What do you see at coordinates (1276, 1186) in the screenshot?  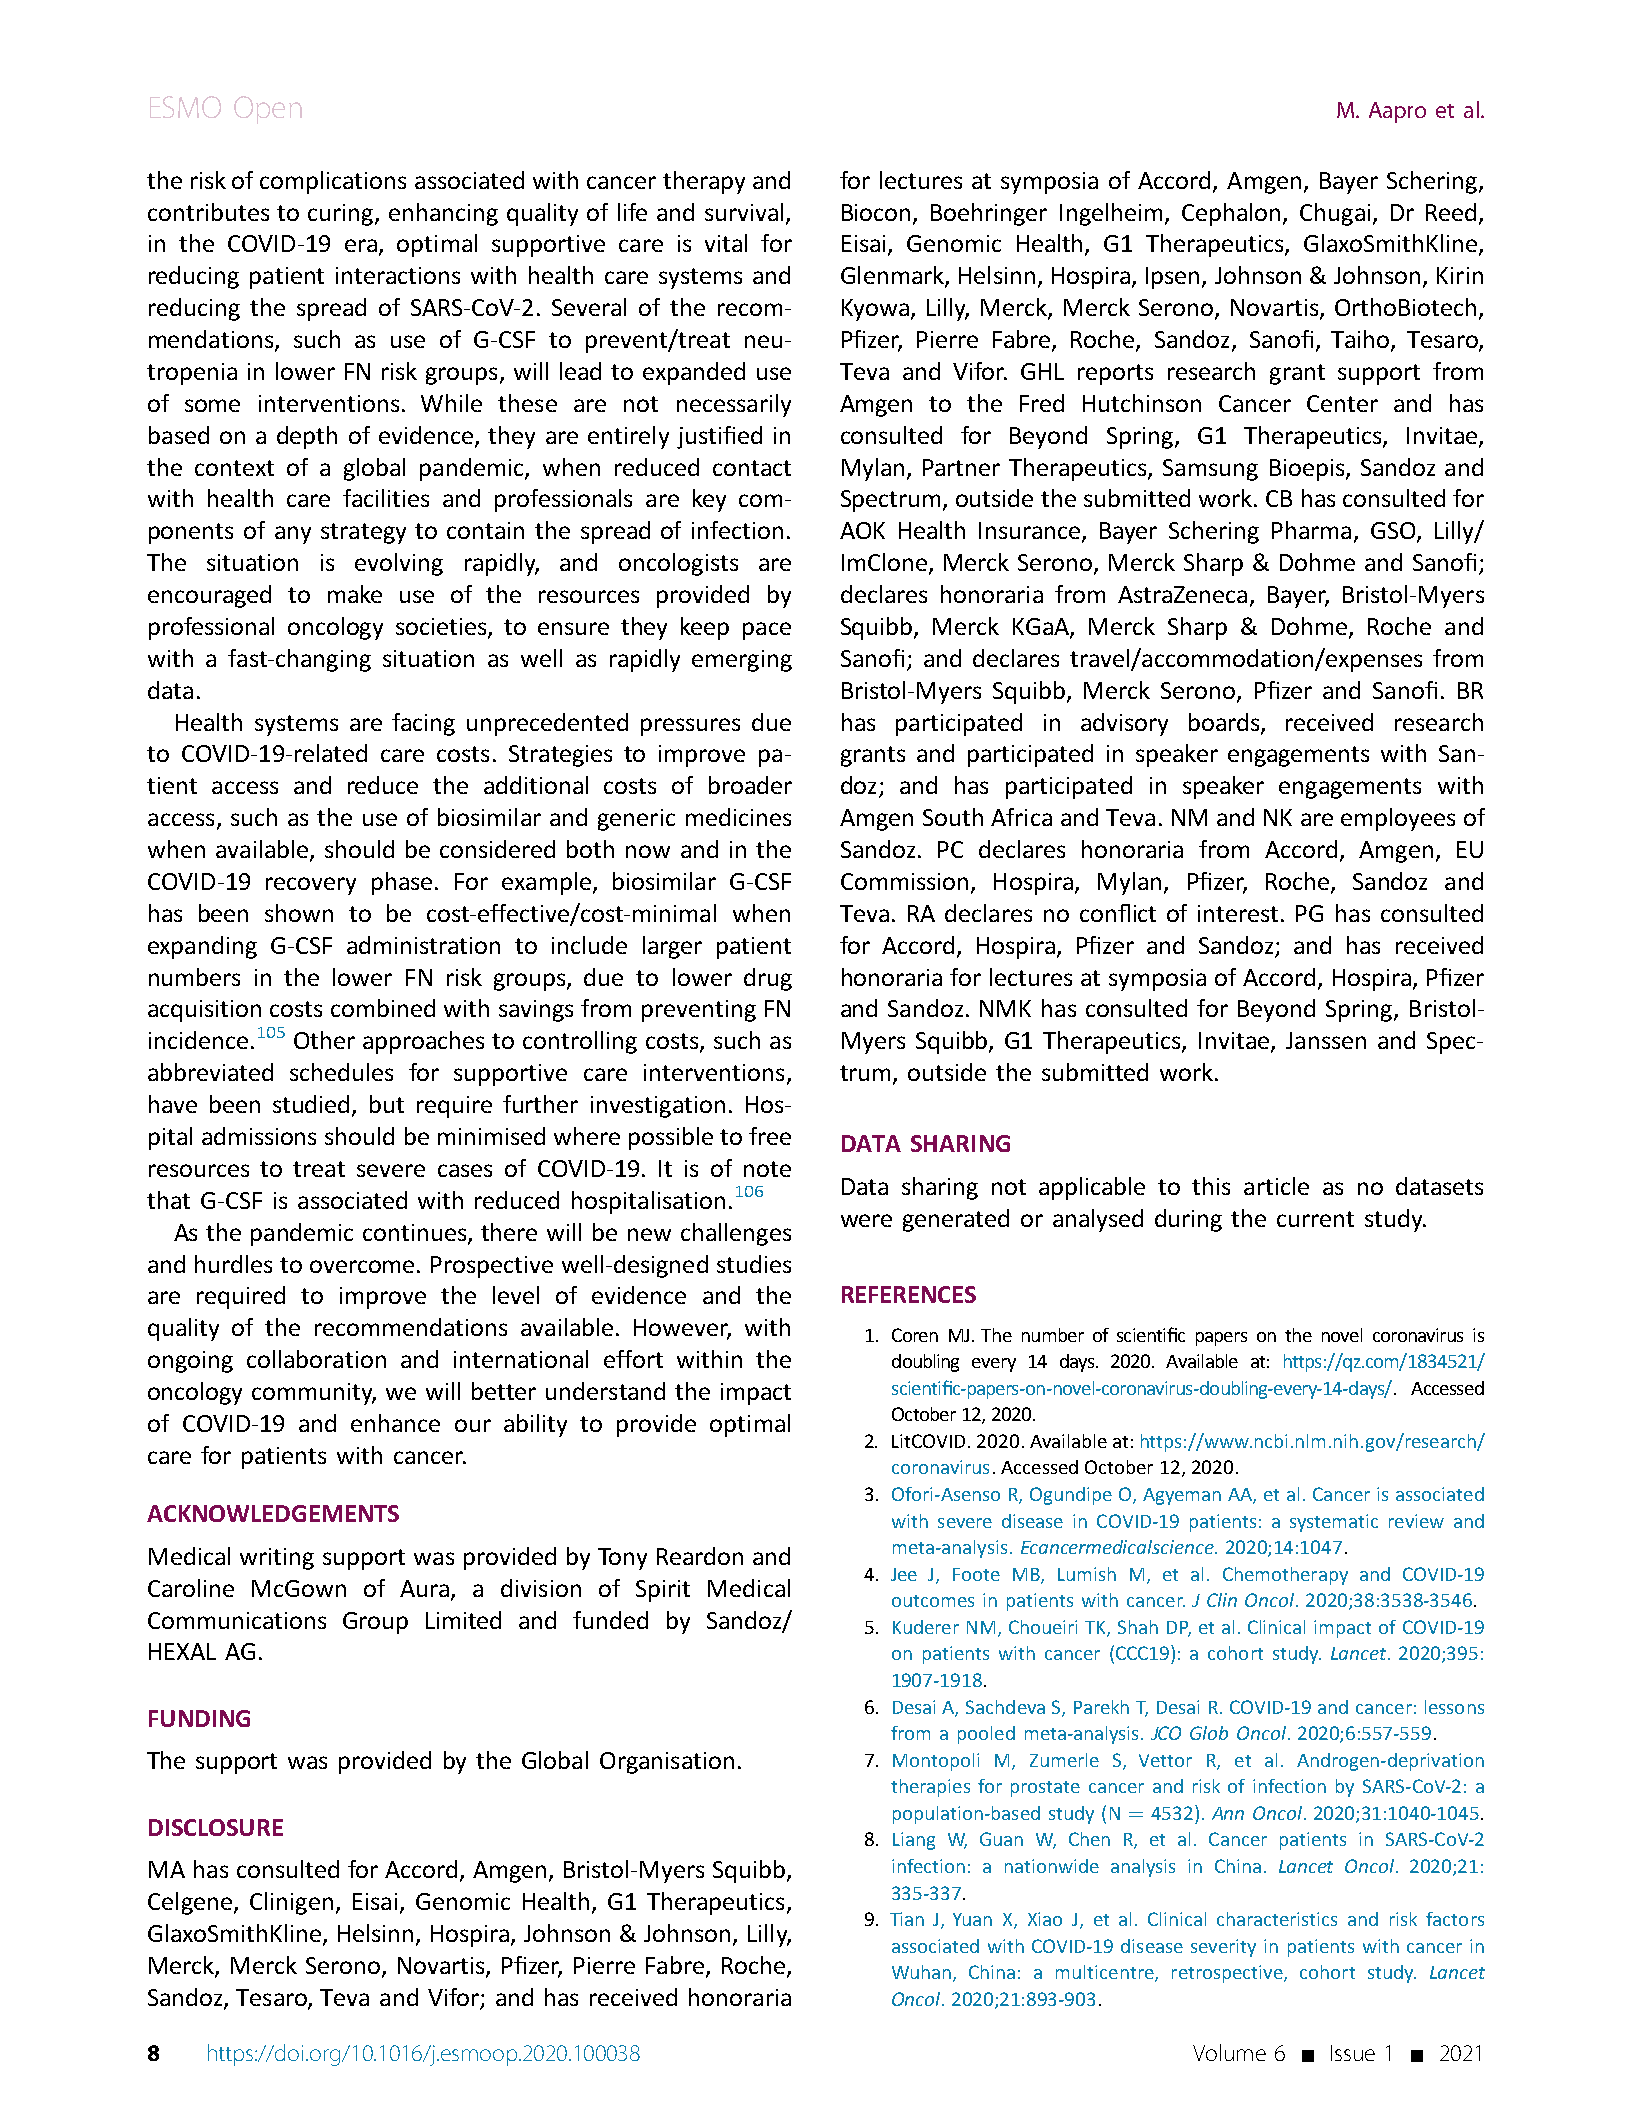 I see `article` at bounding box center [1276, 1186].
